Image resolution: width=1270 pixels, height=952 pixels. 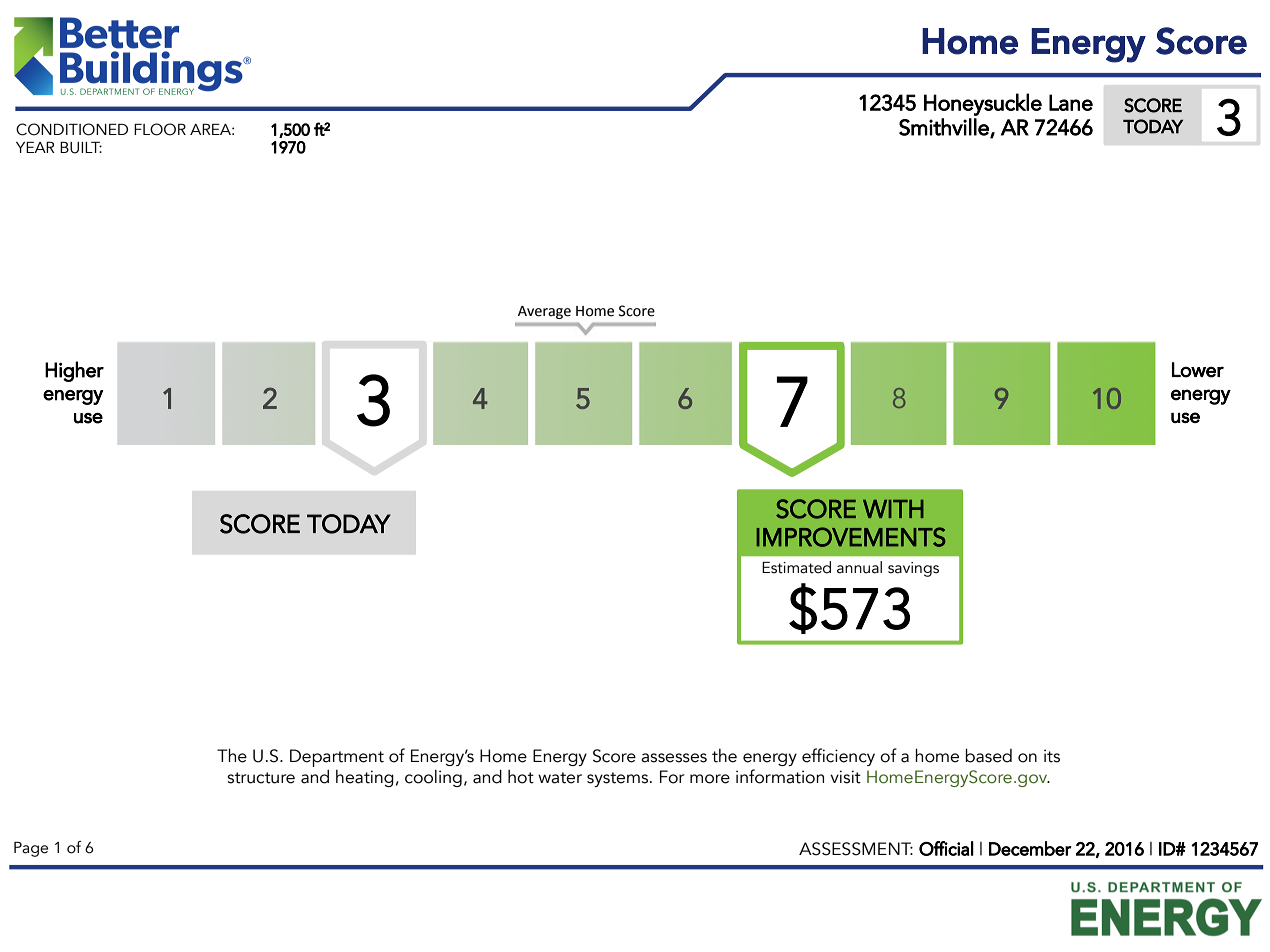 I want to click on Lower, so click(x=1198, y=370).
